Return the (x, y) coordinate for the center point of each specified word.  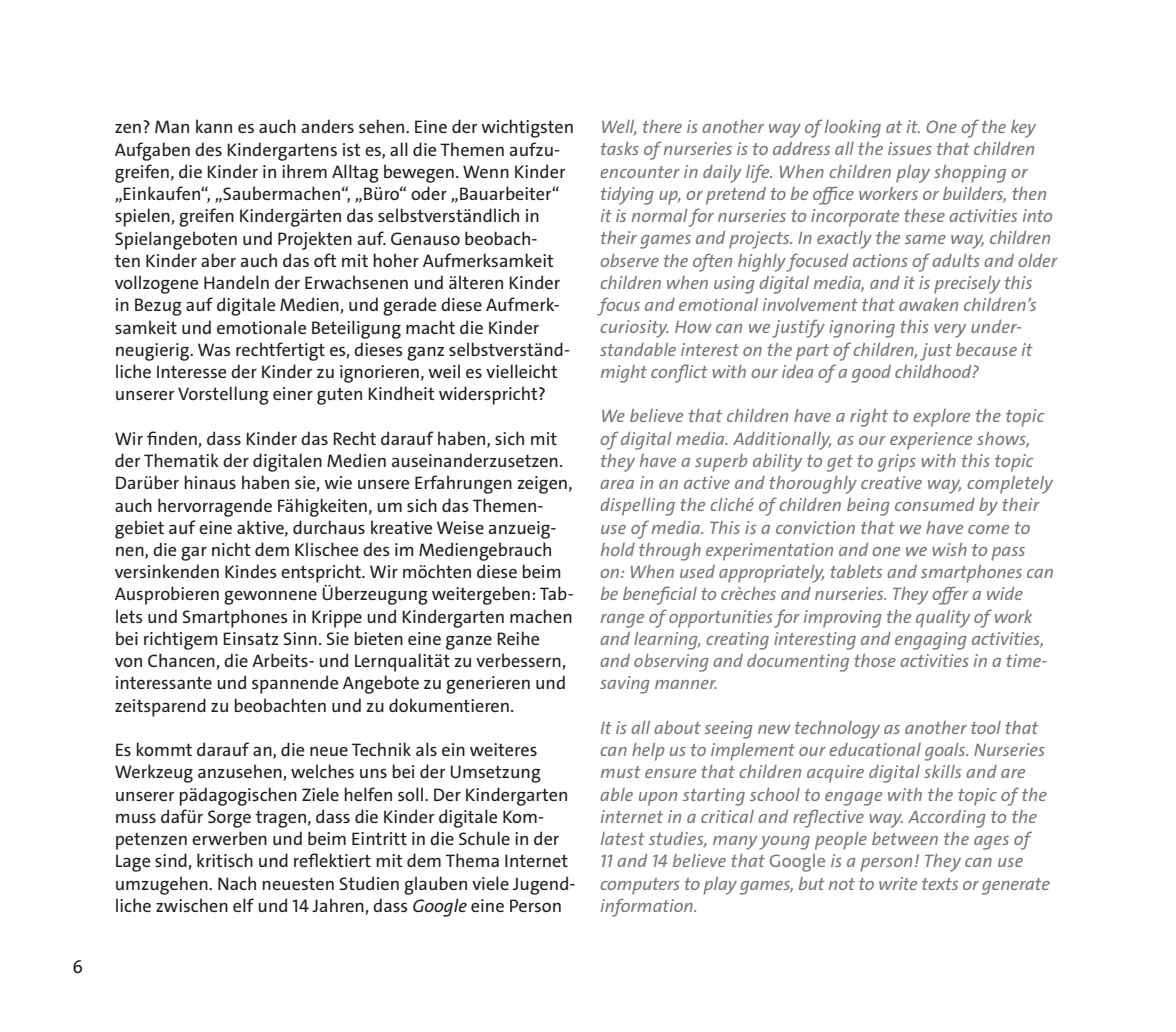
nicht (231, 549)
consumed (935, 504)
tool (986, 727)
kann (214, 126)
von (128, 662)
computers (640, 886)
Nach (237, 883)
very (950, 331)
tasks (620, 148)
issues (910, 148)
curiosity (634, 329)
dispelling (637, 507)
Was (214, 349)
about (677, 727)
